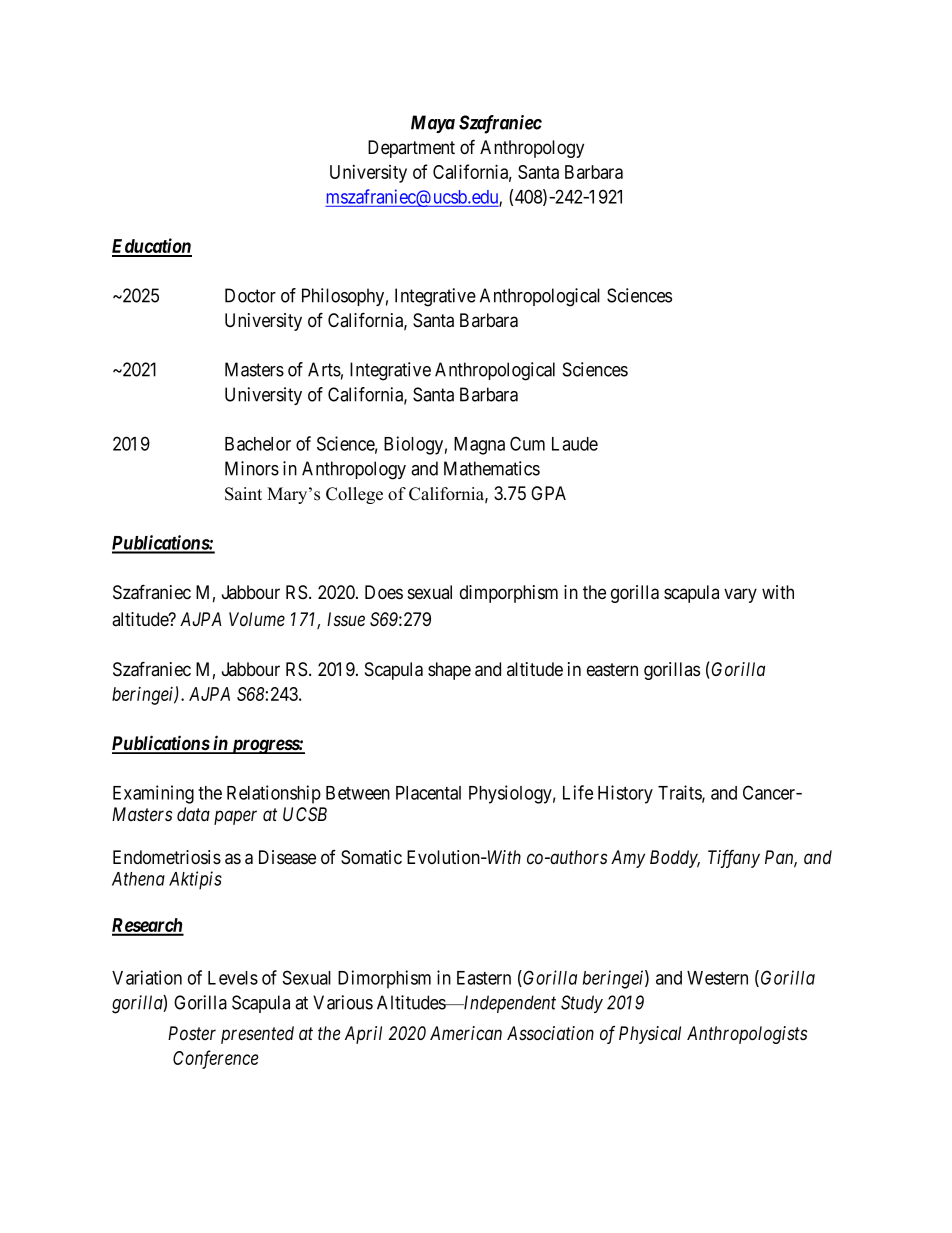 The height and width of the page is (1233, 952). Describe the element at coordinates (152, 247) in the page. I see `Education` at that location.
